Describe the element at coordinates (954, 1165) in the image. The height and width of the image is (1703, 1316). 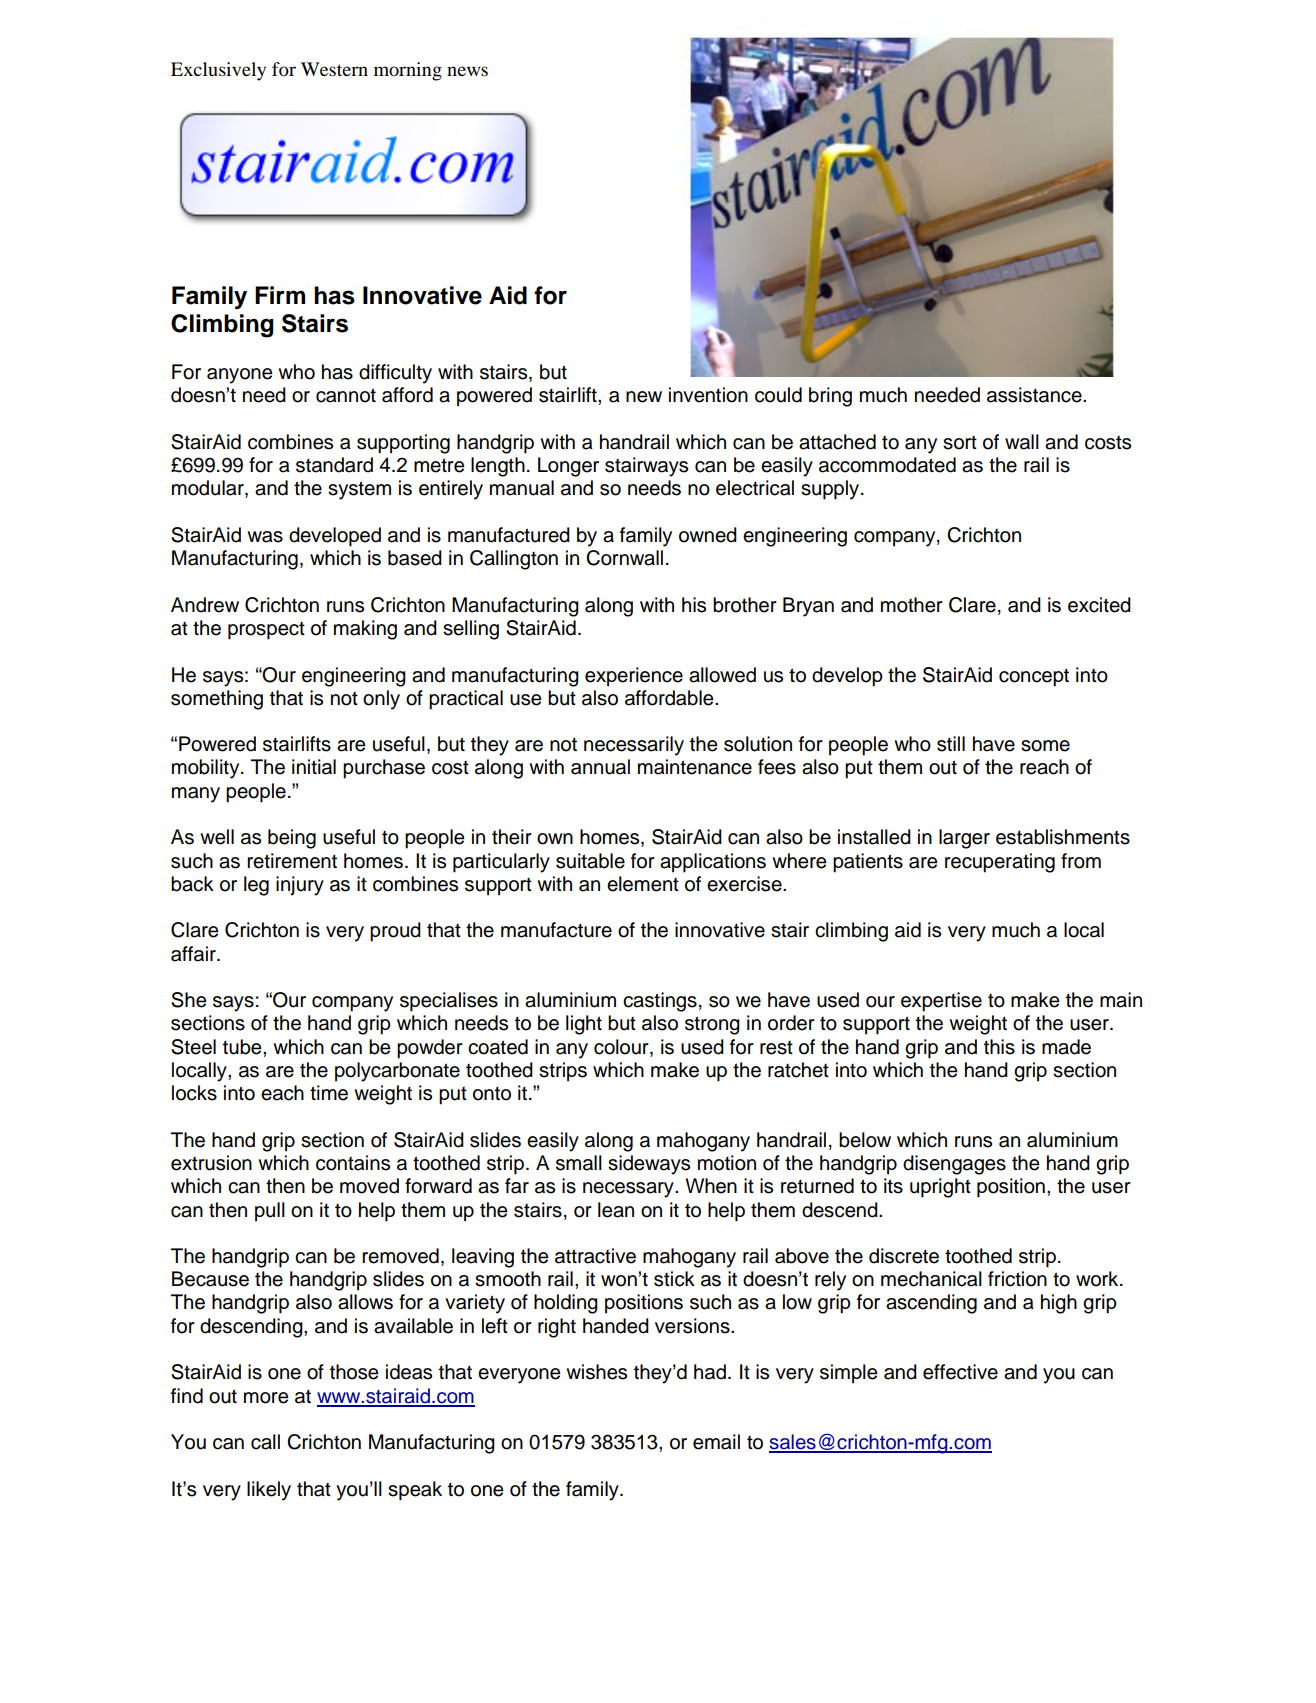
I see `disengages` at that location.
